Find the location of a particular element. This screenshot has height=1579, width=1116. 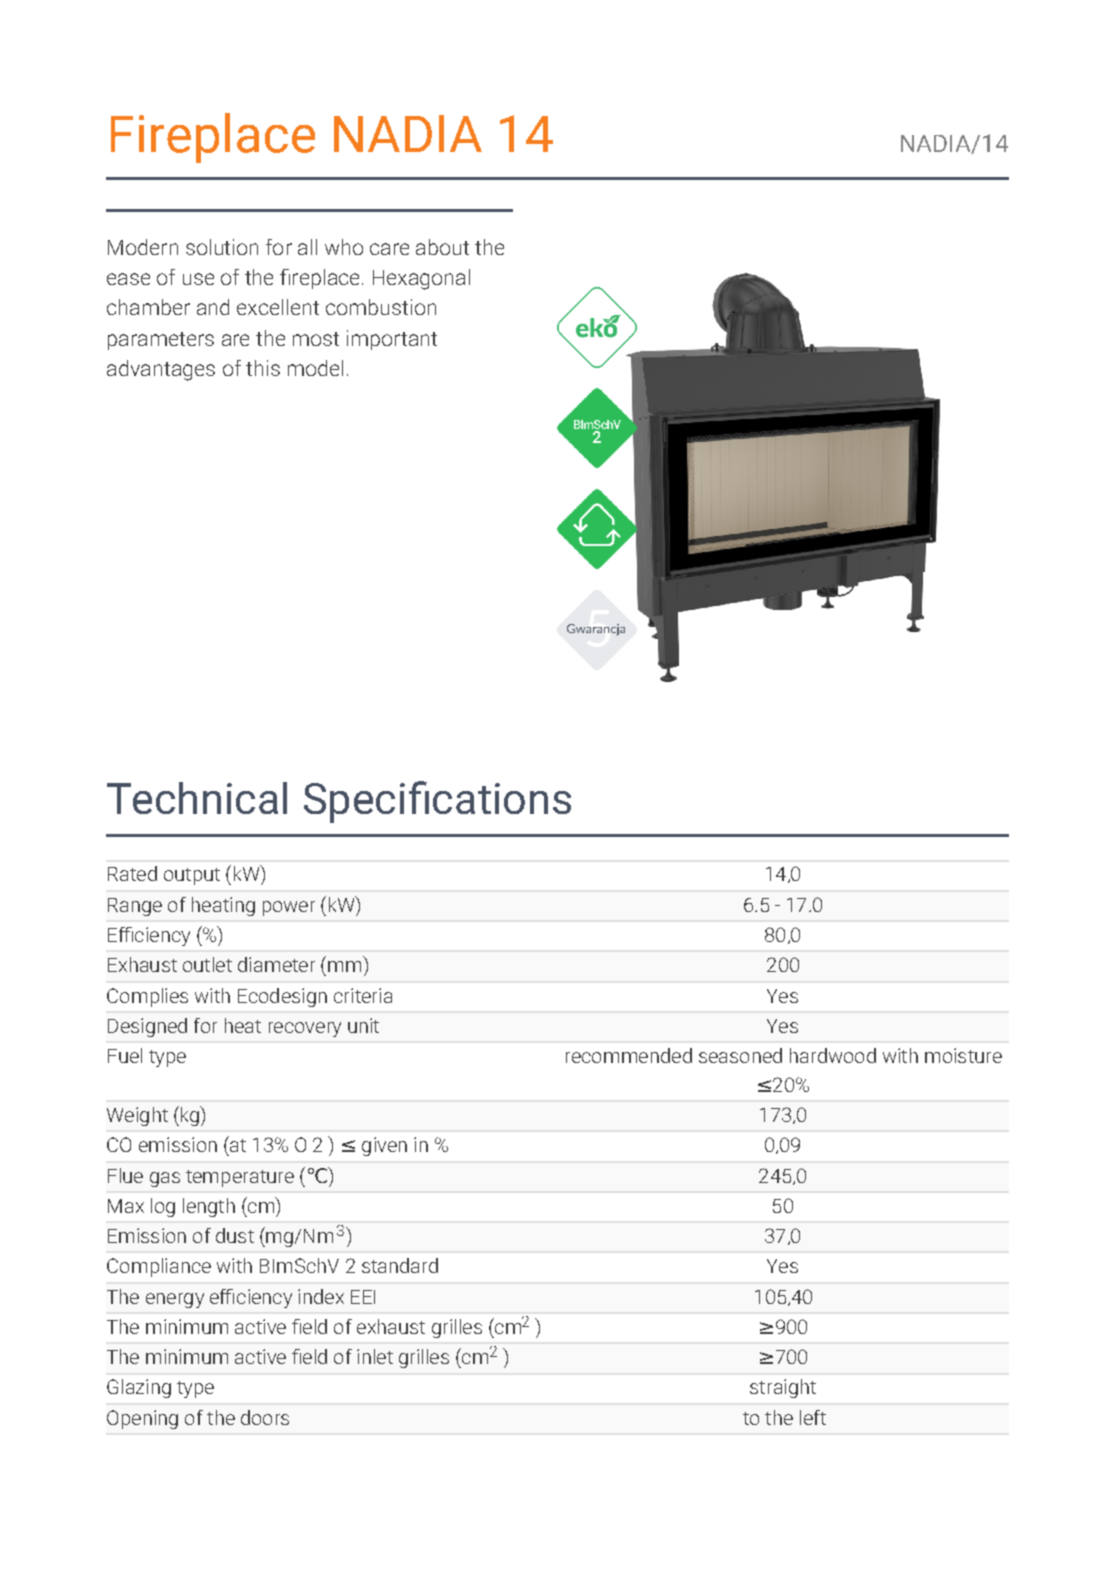

Technical is located at coordinates (197, 798).
